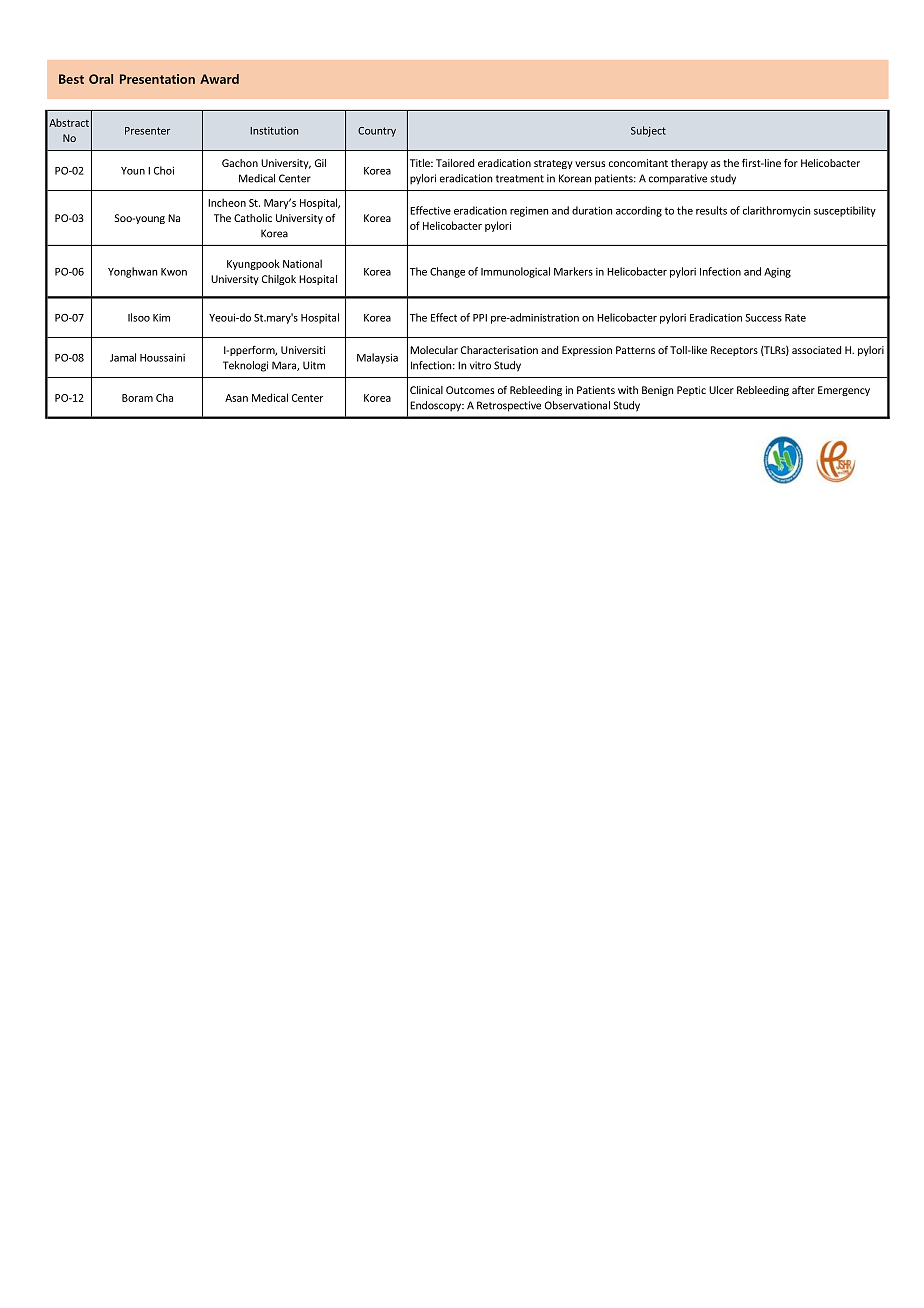 The image size is (924, 1308). What do you see at coordinates (137, 398) in the page?
I see `Boram` at bounding box center [137, 398].
